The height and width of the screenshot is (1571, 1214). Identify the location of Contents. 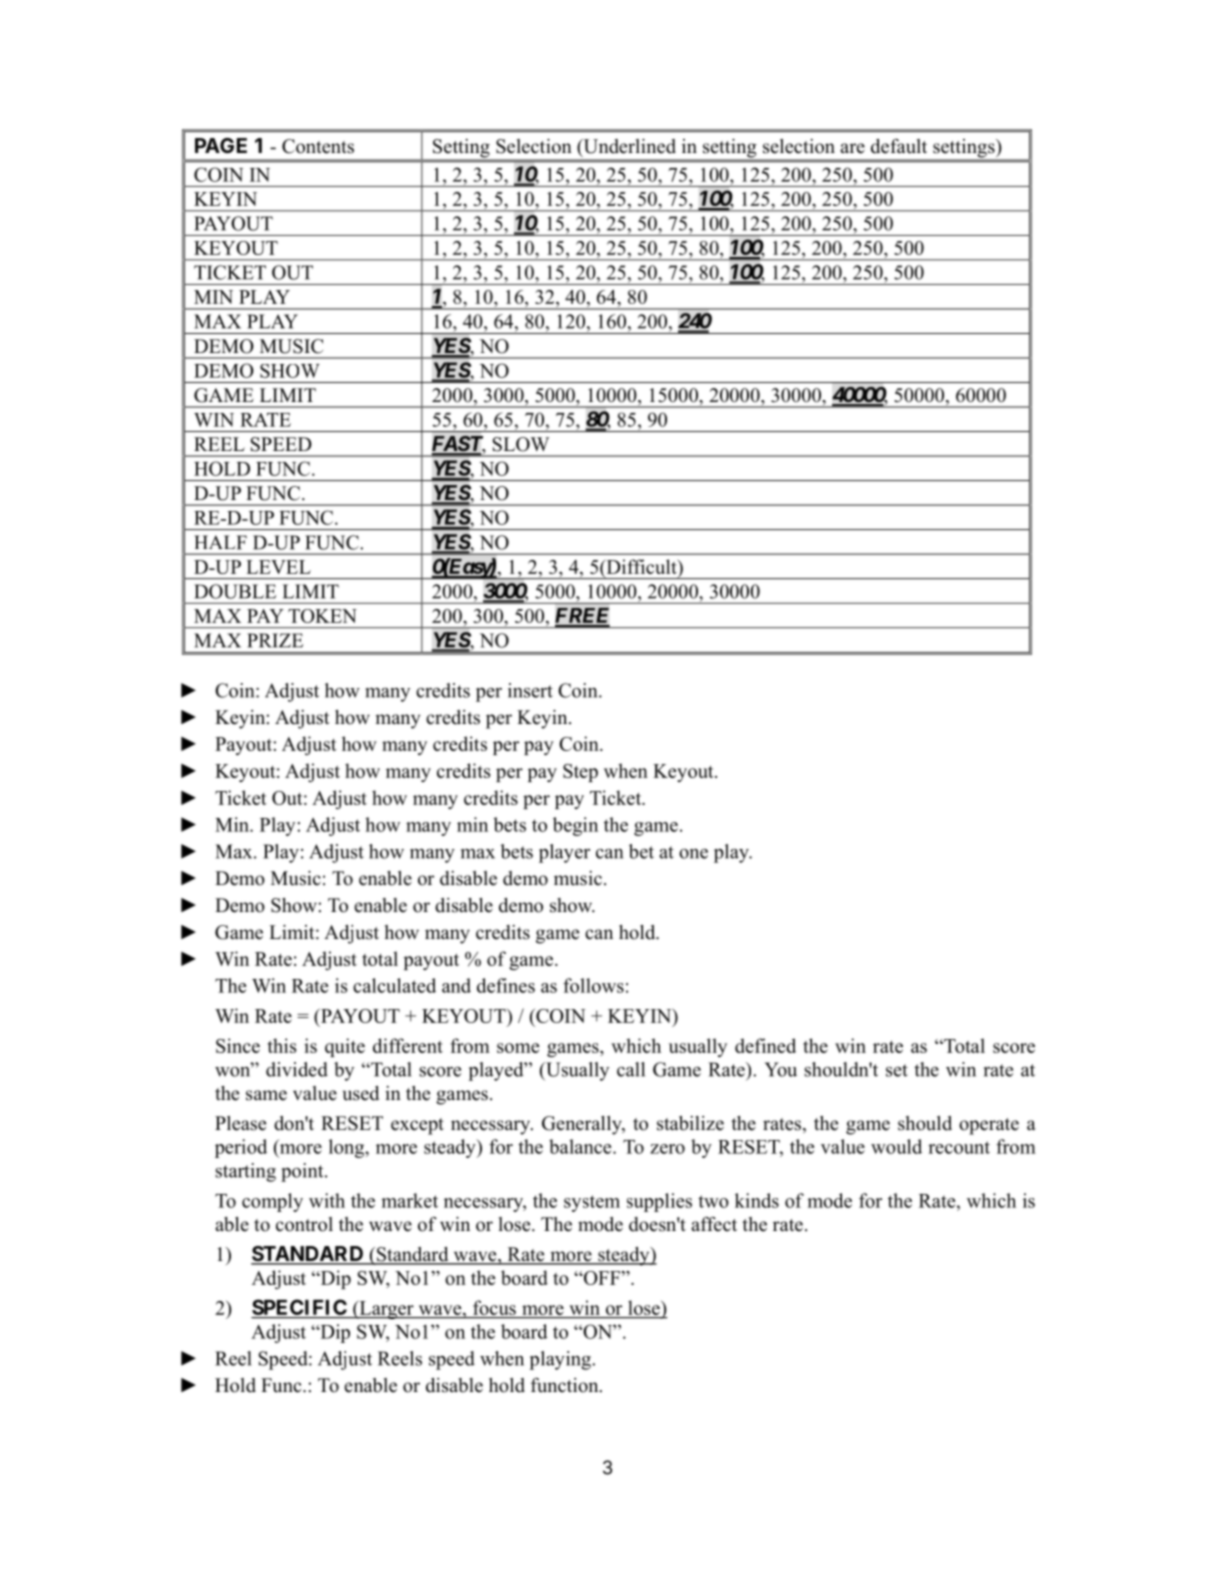
(318, 146).
